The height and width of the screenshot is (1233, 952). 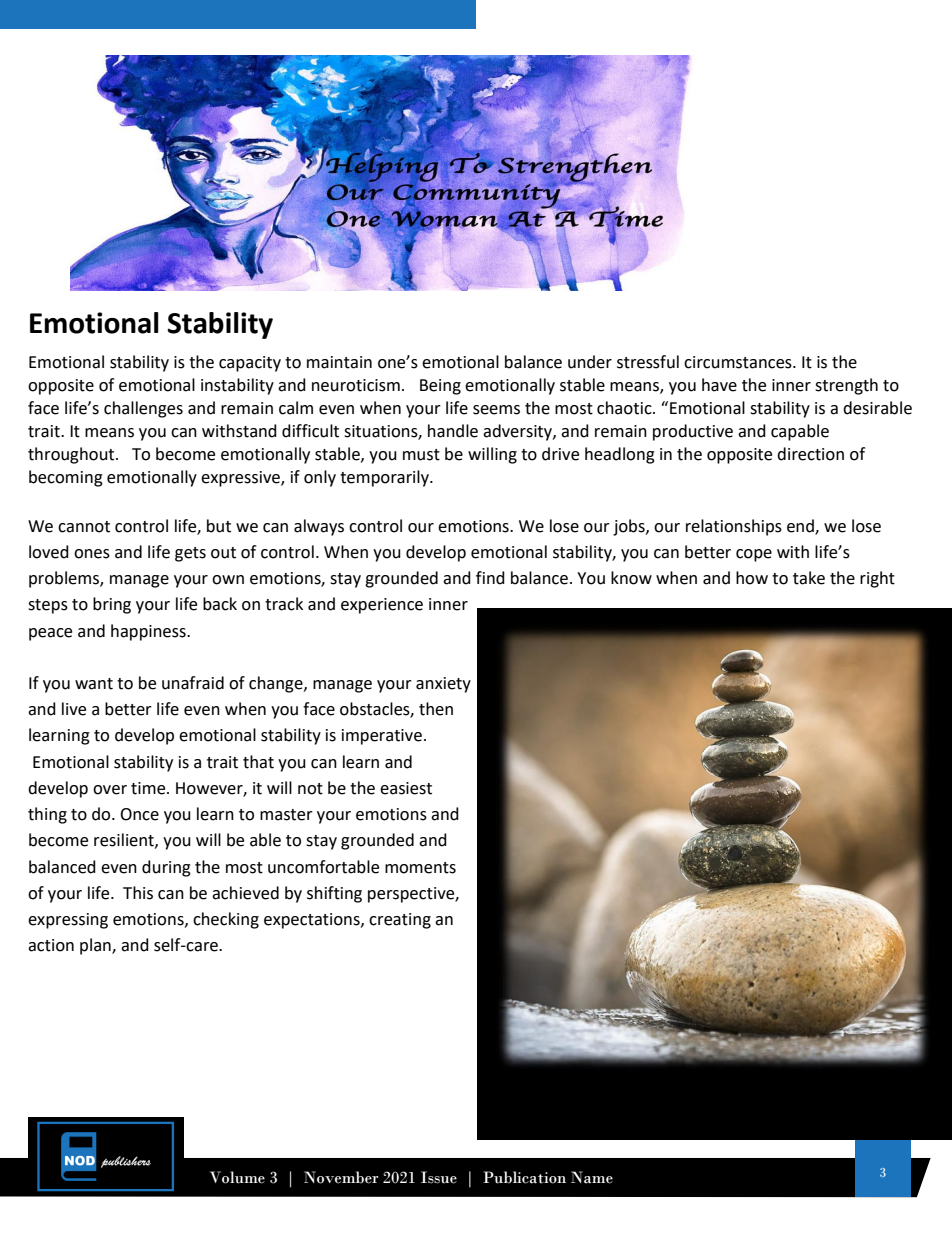 What do you see at coordinates (440, 387) in the screenshot?
I see `Being` at bounding box center [440, 387].
